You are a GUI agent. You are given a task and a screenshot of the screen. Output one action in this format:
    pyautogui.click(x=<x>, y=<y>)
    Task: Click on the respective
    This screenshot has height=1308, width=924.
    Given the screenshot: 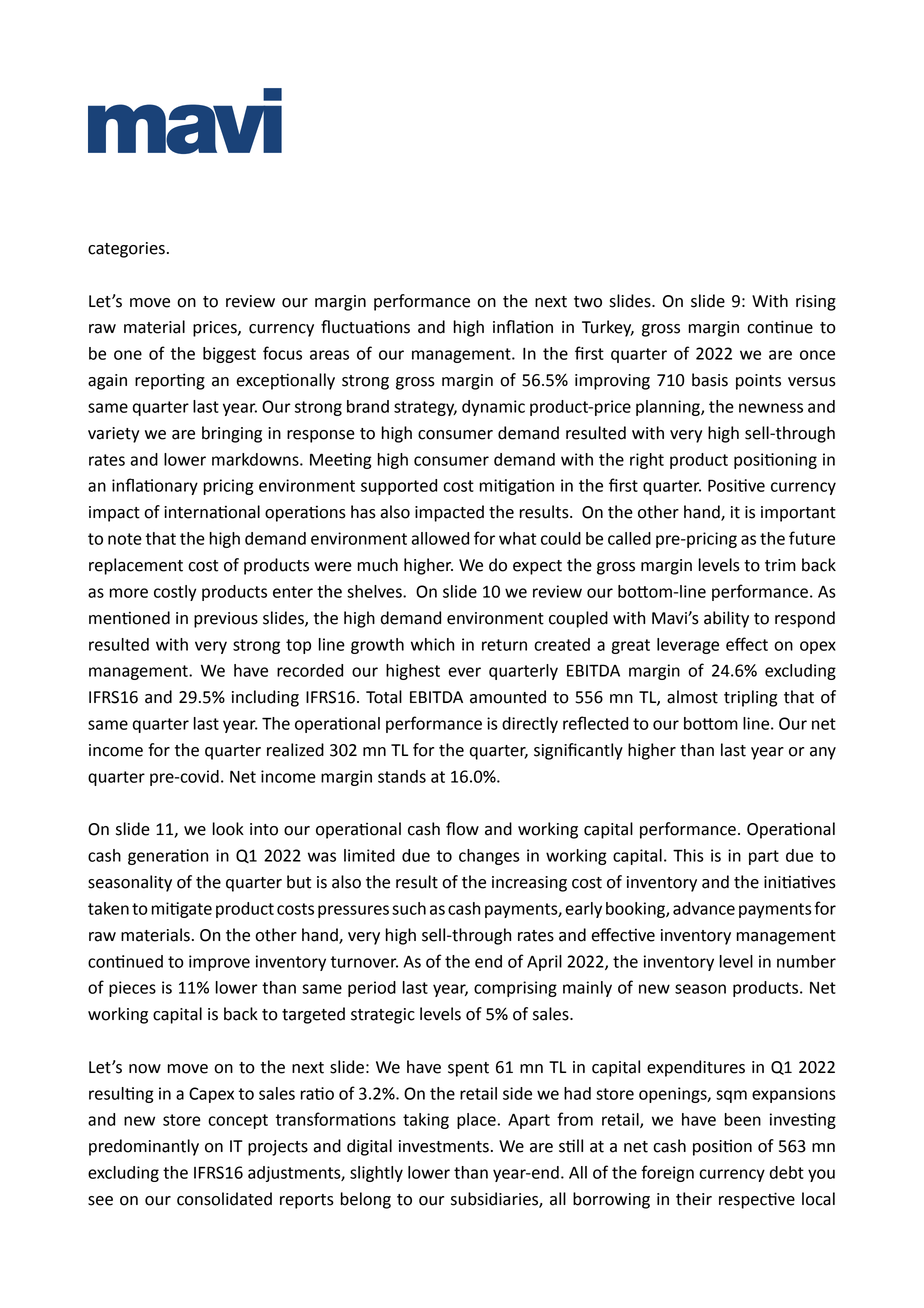 What is the action you would take?
    pyautogui.click(x=757, y=1200)
